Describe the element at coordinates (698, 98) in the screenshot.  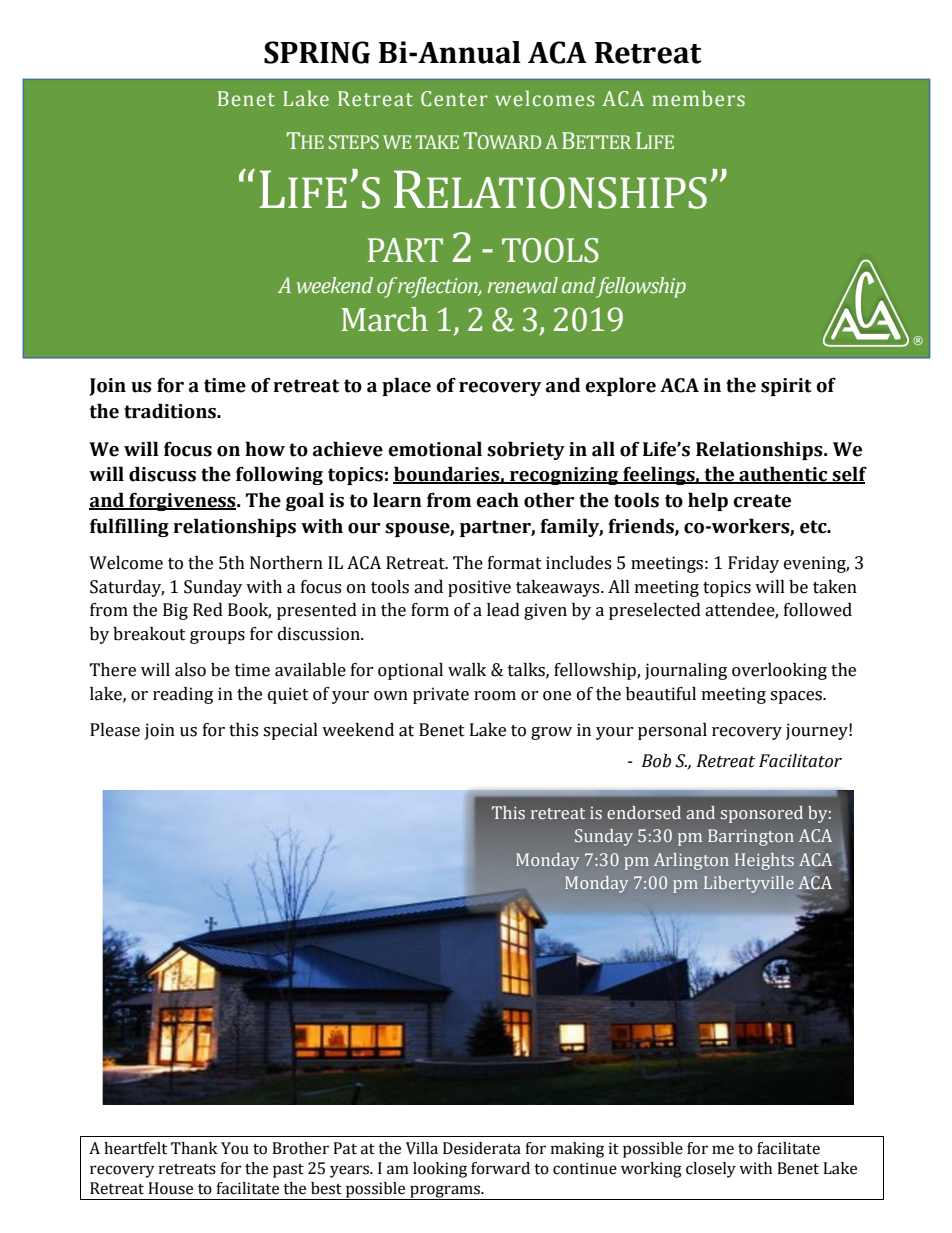
I see `members` at that location.
